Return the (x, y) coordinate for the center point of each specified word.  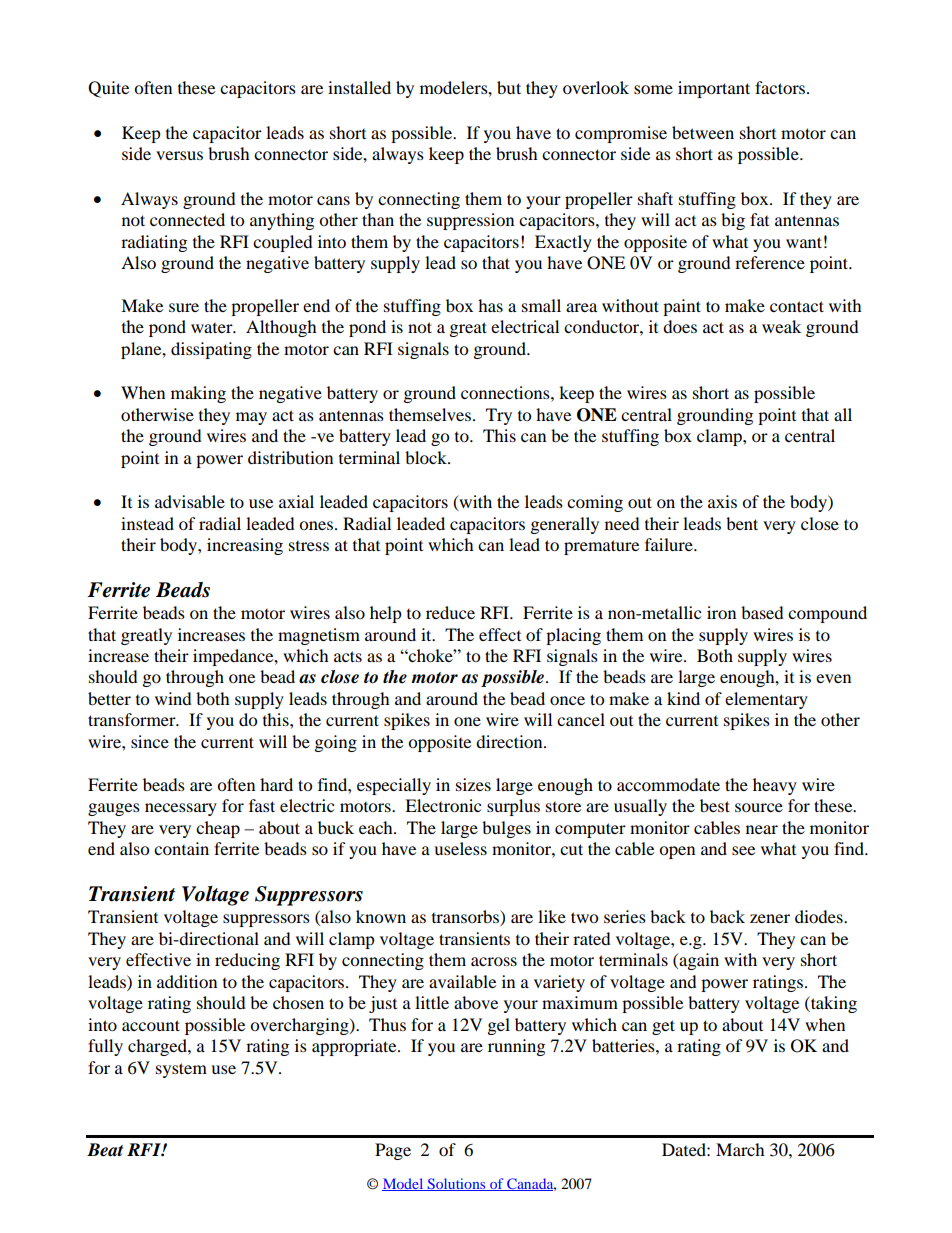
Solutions (456, 1184)
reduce (450, 612)
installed (359, 87)
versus (179, 155)
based (762, 612)
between (703, 132)
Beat (105, 1150)
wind (173, 698)
